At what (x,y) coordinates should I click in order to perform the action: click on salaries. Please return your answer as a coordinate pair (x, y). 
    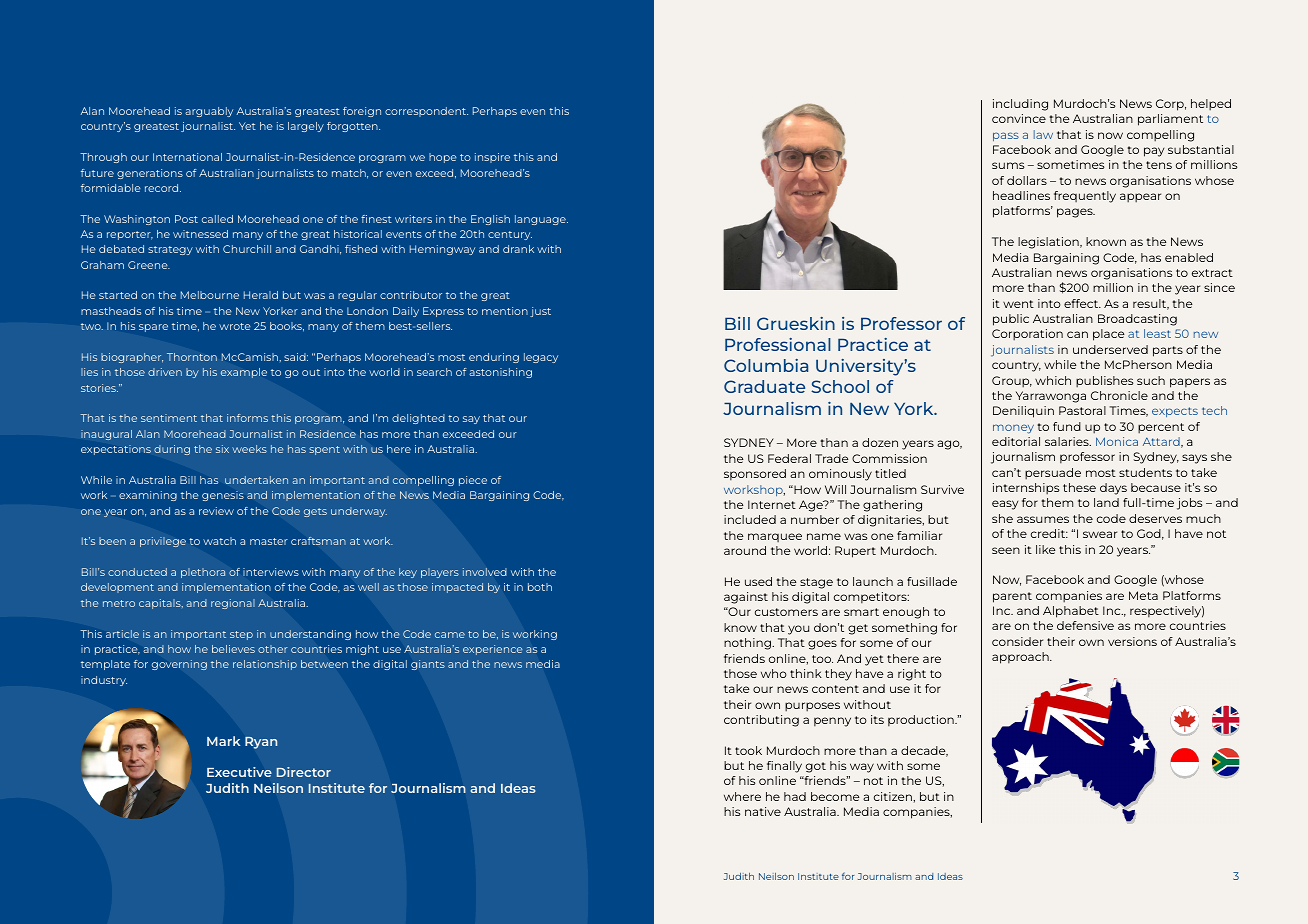
    Looking at the image, I should click on (1068, 441).
